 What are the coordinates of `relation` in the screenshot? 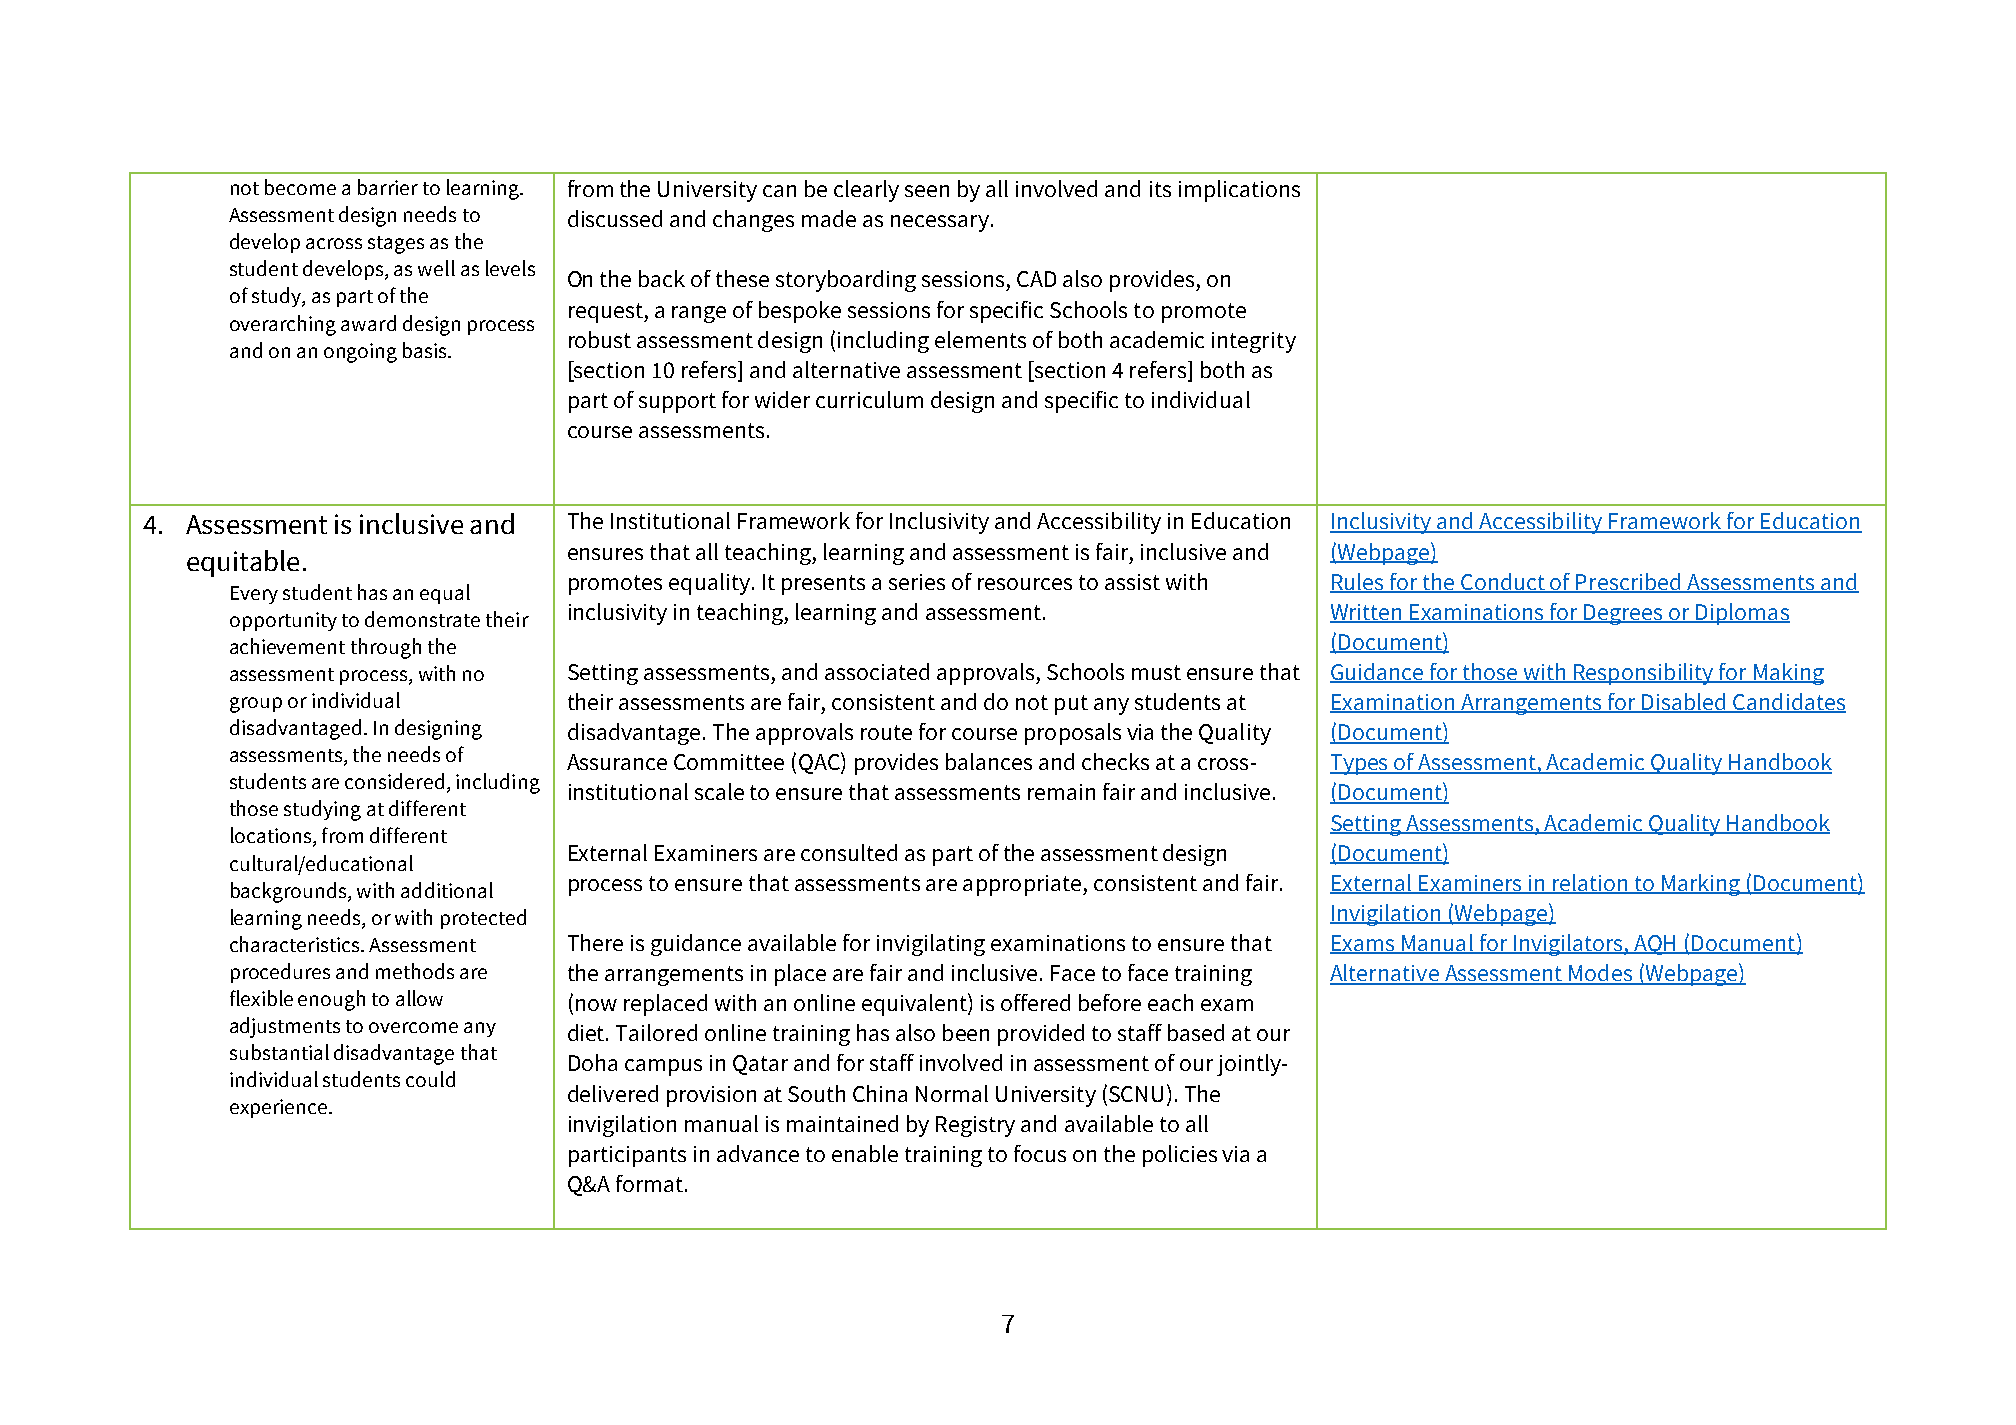 It's located at (1590, 883).
